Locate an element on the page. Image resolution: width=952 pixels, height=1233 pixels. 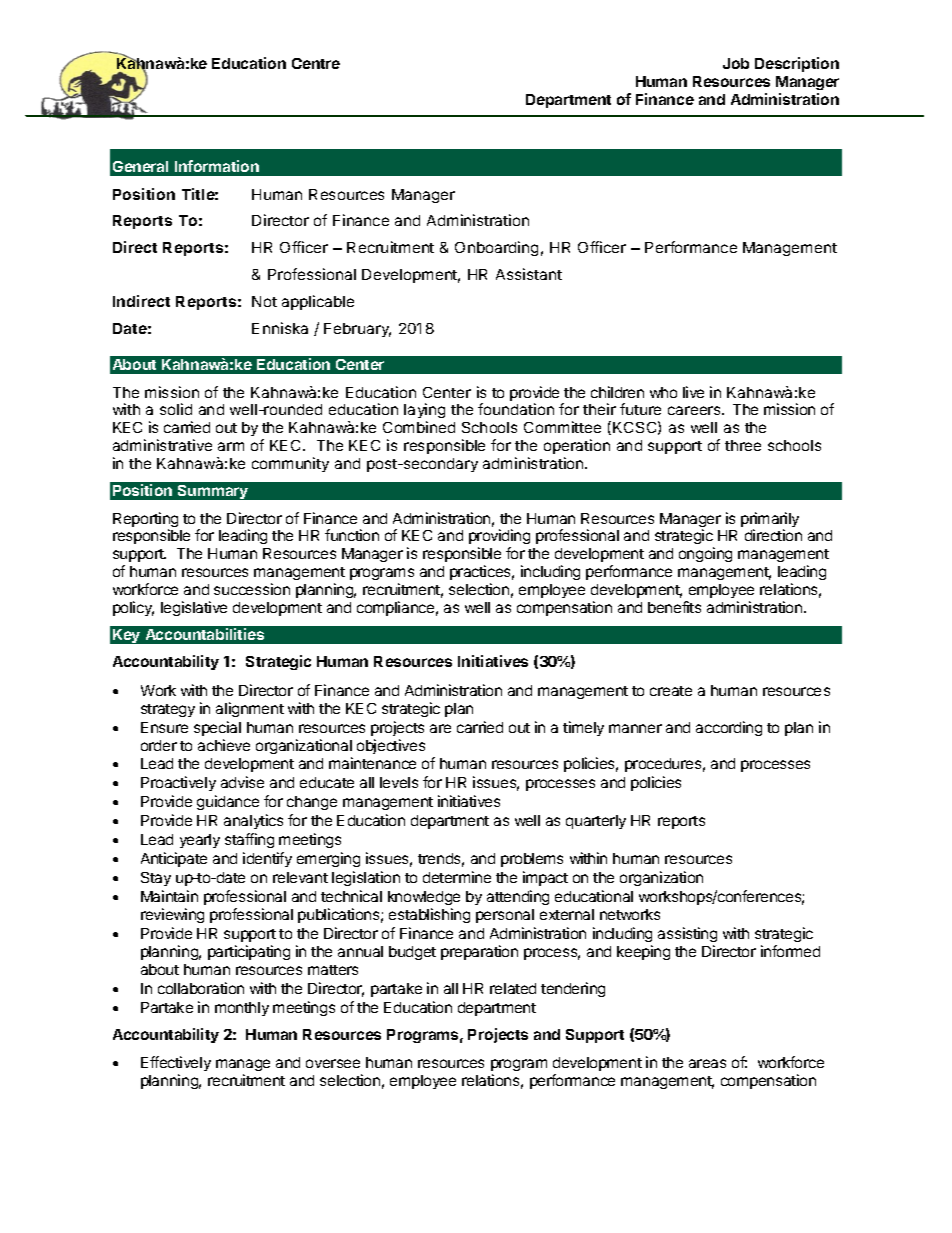
succession is located at coordinates (252, 589).
